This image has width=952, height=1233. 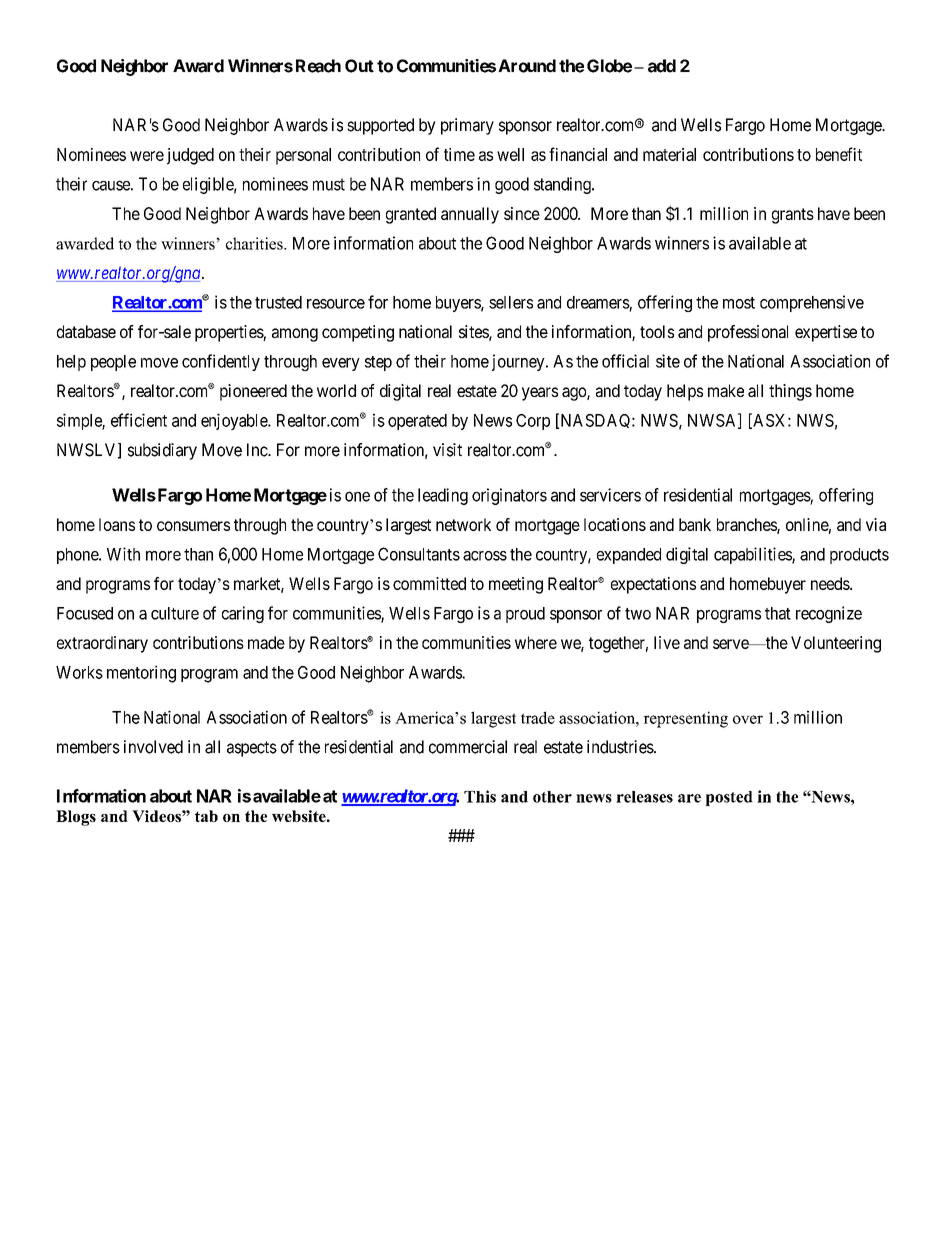 I want to click on were, so click(x=147, y=156).
